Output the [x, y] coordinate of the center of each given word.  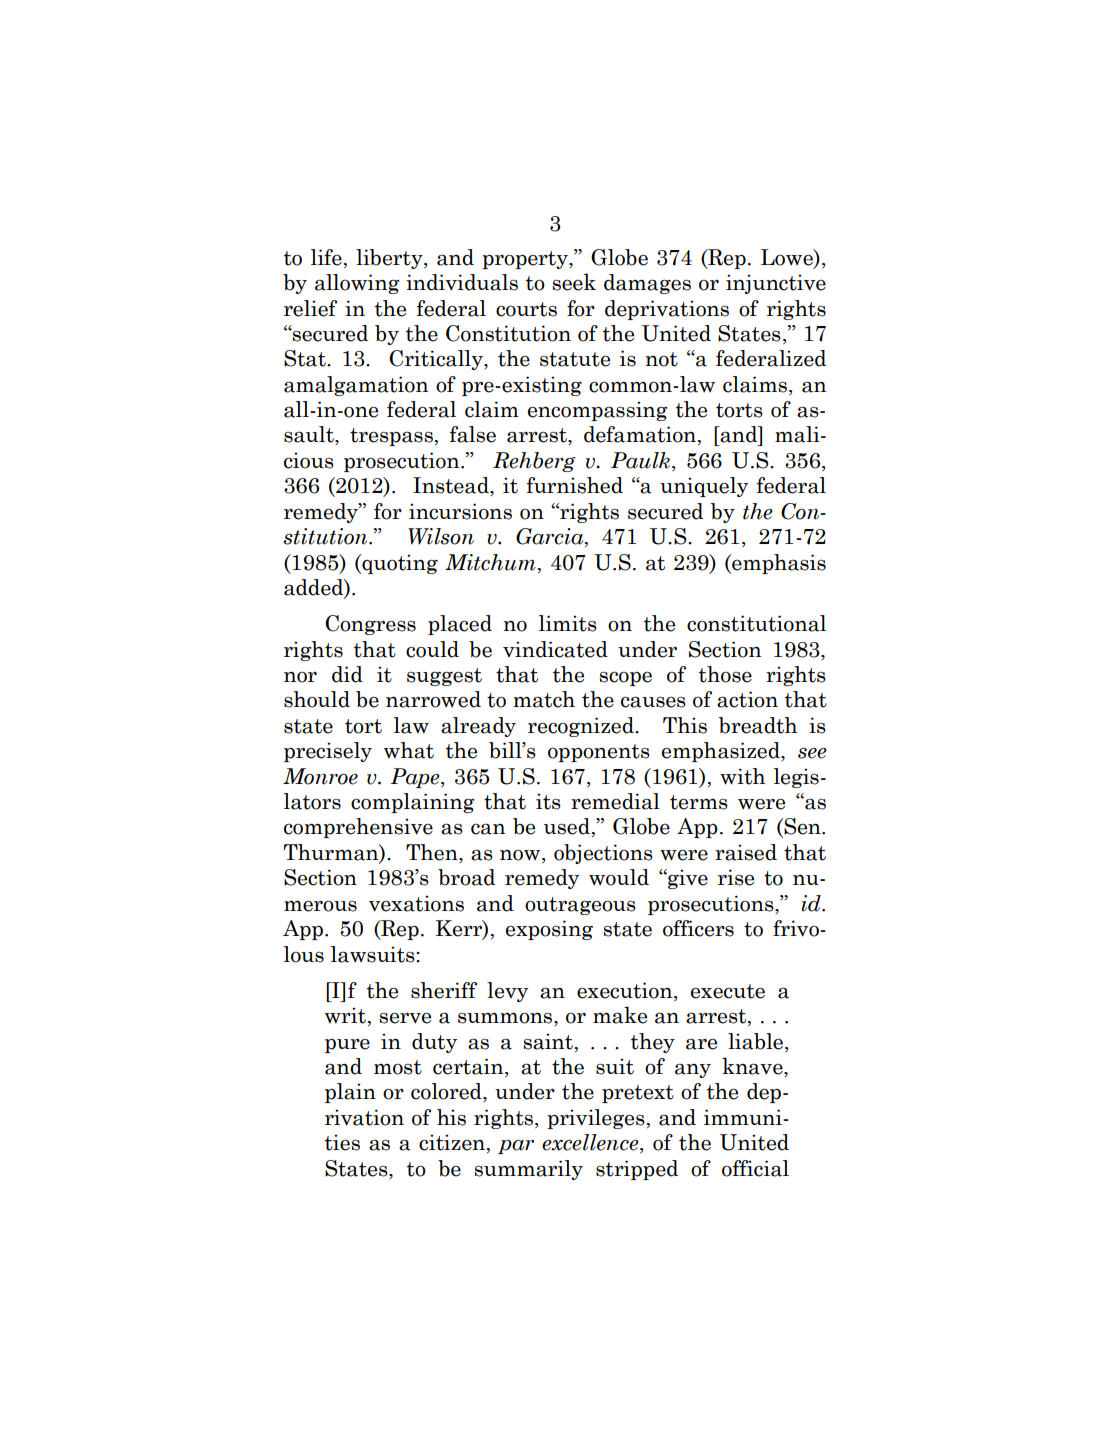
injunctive [776, 284]
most [398, 1067]
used [567, 826]
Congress [370, 625]
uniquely [704, 487]
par [516, 1147]
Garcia [551, 537]
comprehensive [358, 828]
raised [746, 852]
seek [574, 282]
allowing [357, 284]
